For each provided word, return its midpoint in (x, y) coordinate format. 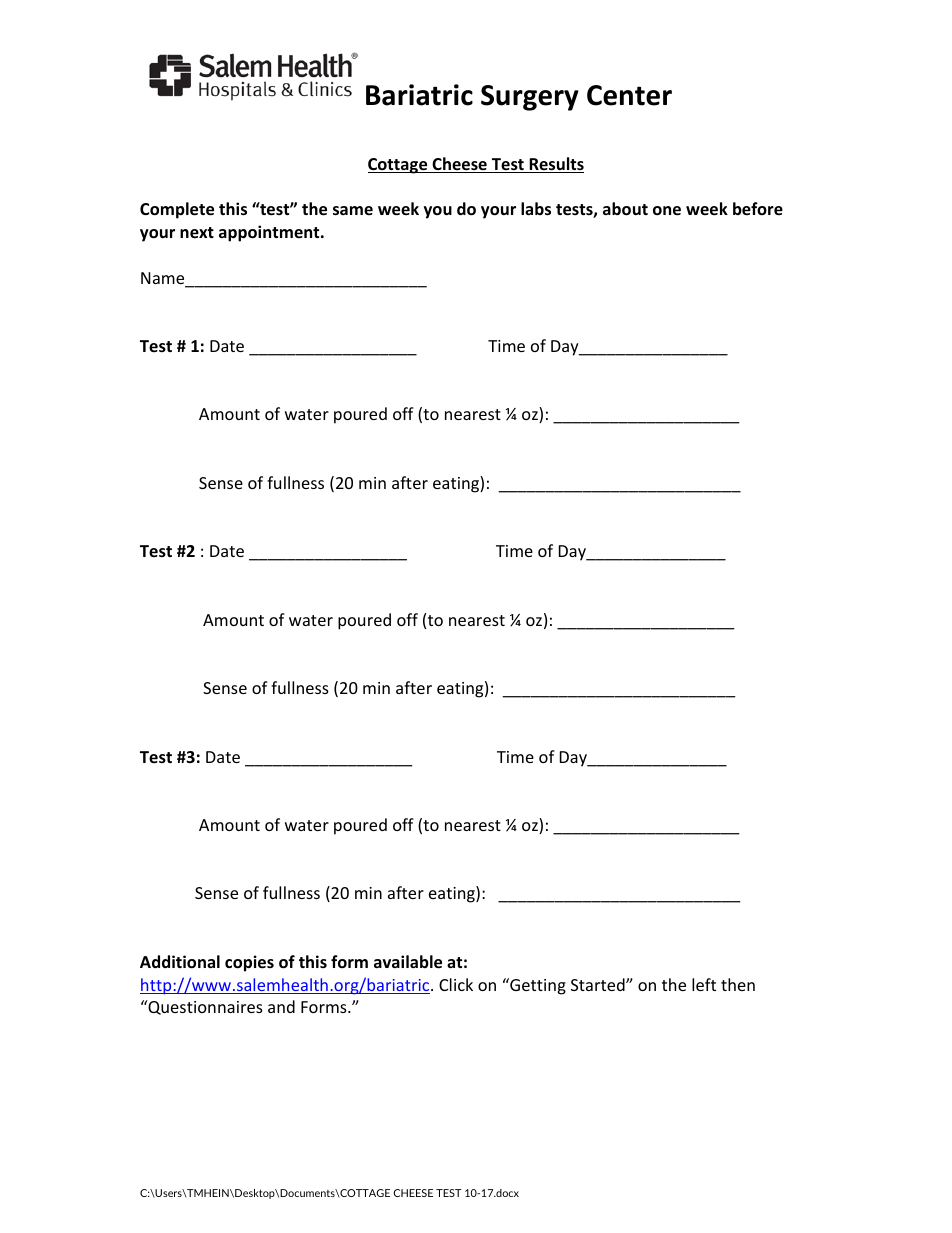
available (408, 962)
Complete (177, 210)
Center (629, 95)
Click (456, 984)
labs (536, 209)
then (738, 984)
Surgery (530, 98)
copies (249, 963)
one (667, 211)
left (704, 984)
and (281, 1006)
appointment (270, 233)
